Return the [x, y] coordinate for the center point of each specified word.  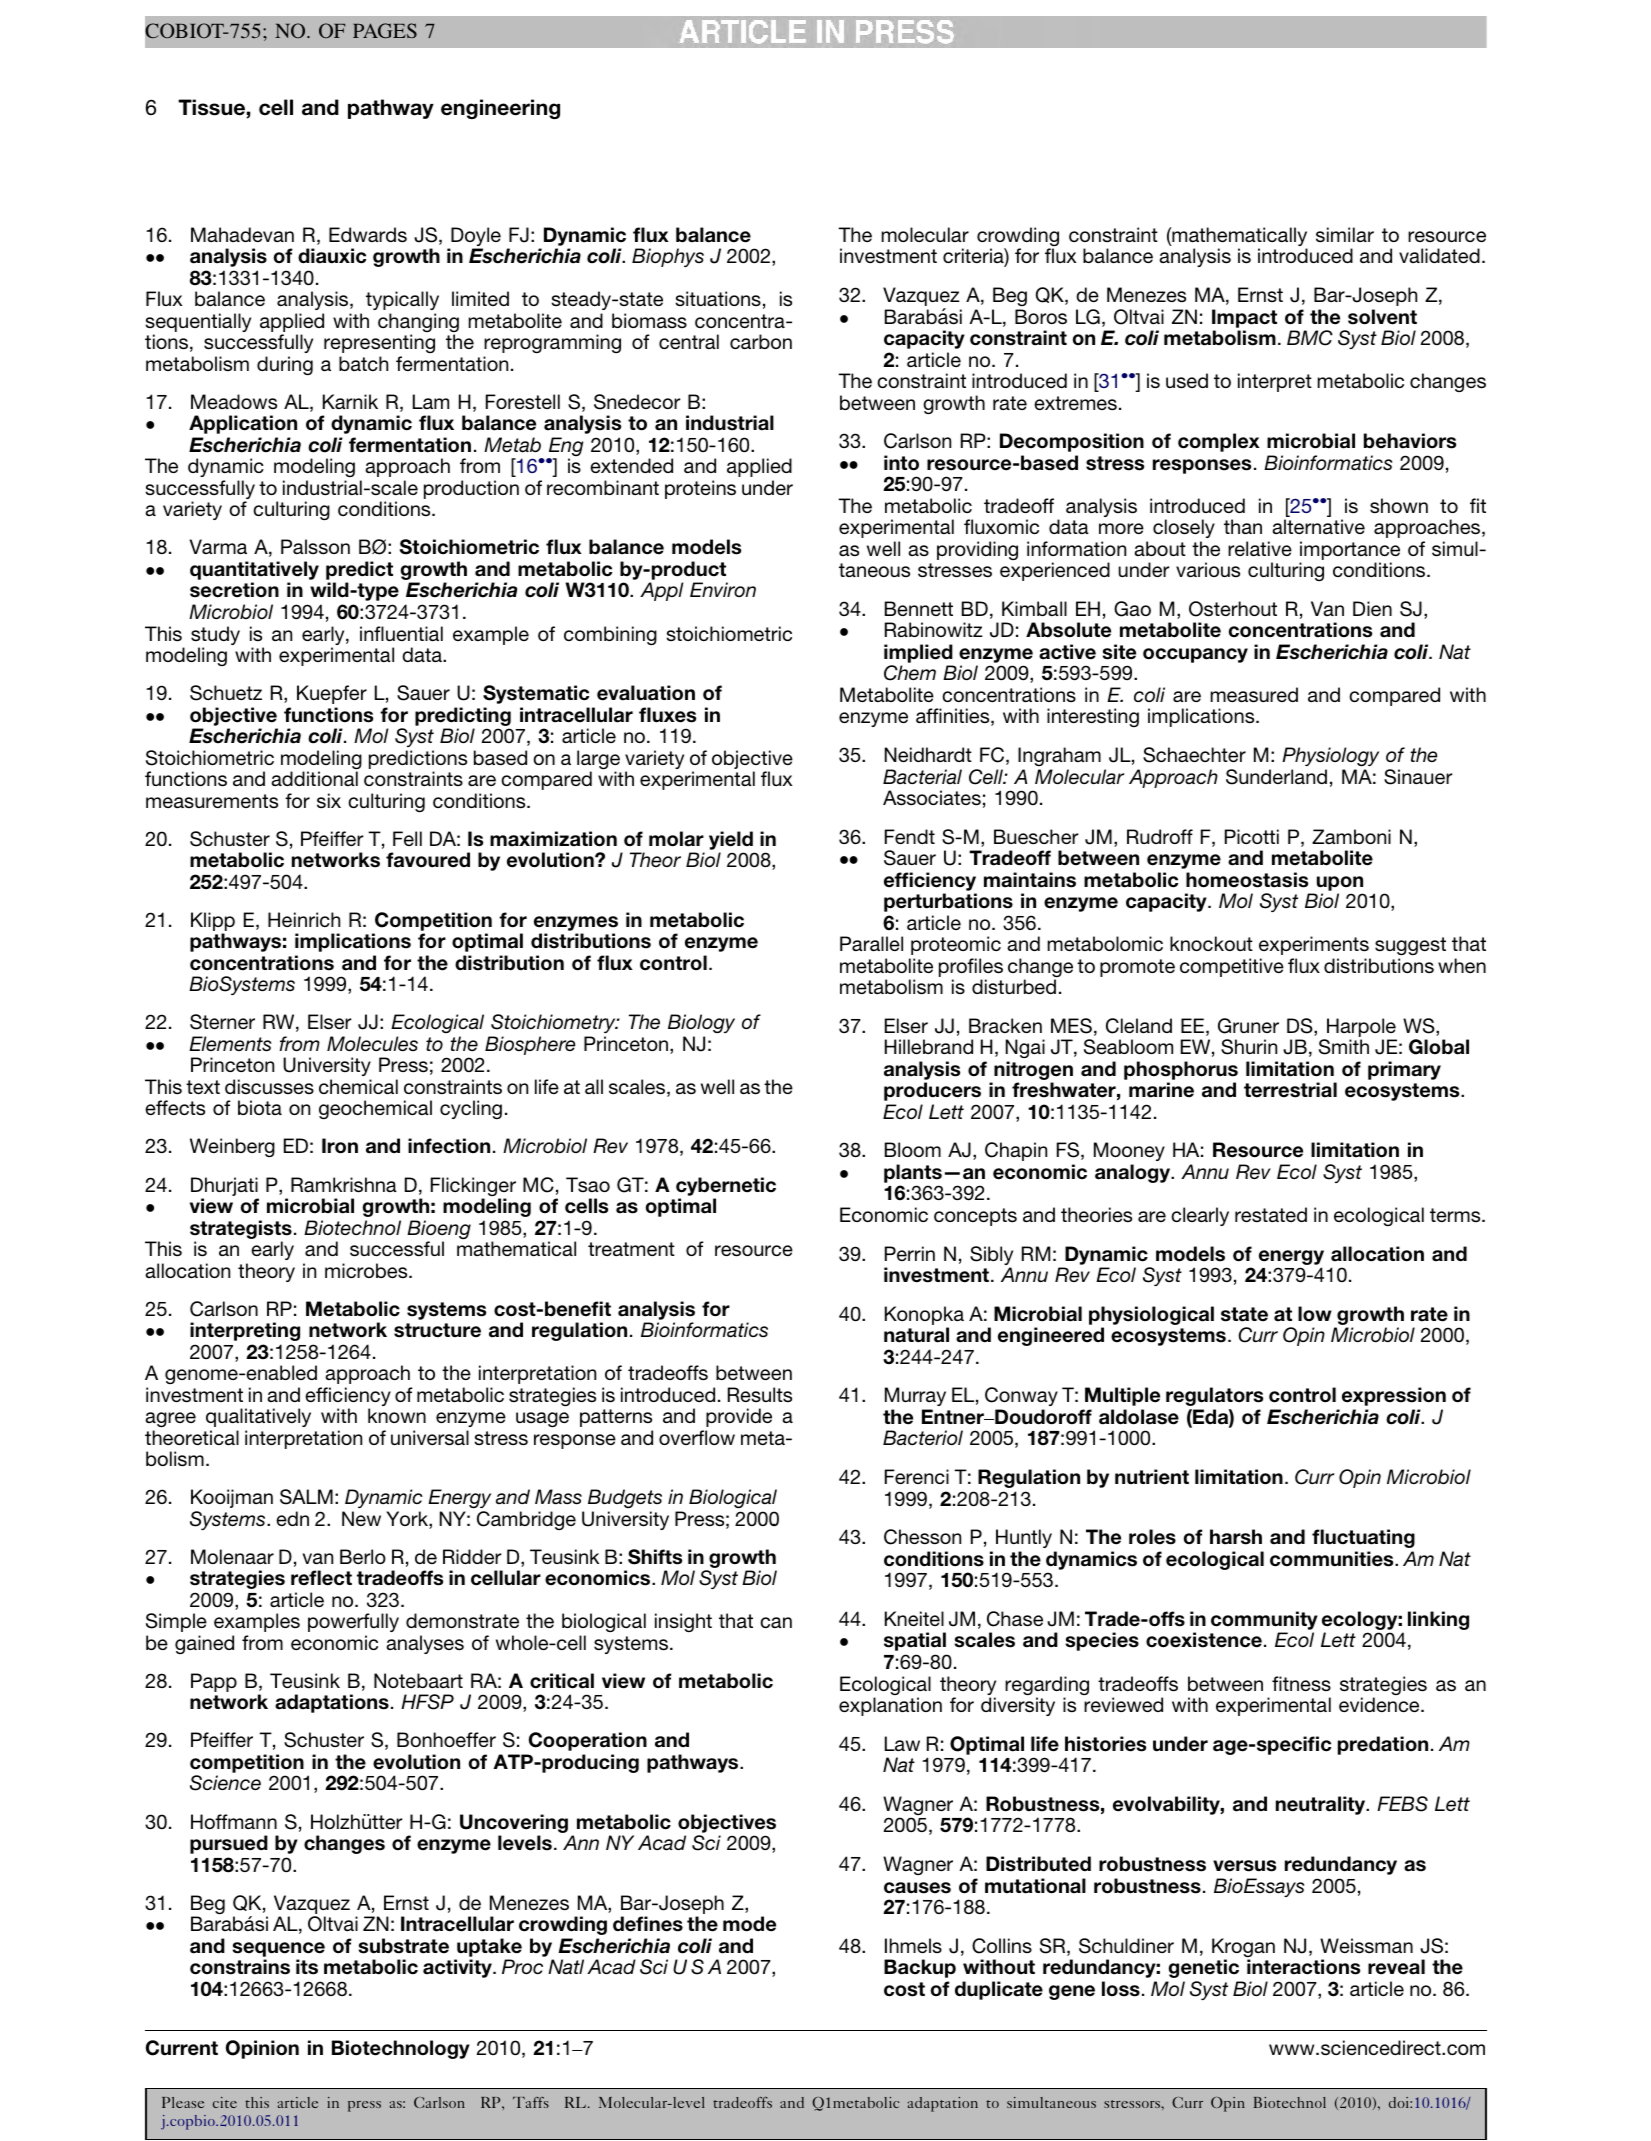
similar [1345, 234]
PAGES [385, 30]
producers [932, 1091]
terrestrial [1290, 1090]
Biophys [668, 257]
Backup [920, 1968]
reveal [1396, 1967]
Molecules [372, 1043]
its [307, 1967]
